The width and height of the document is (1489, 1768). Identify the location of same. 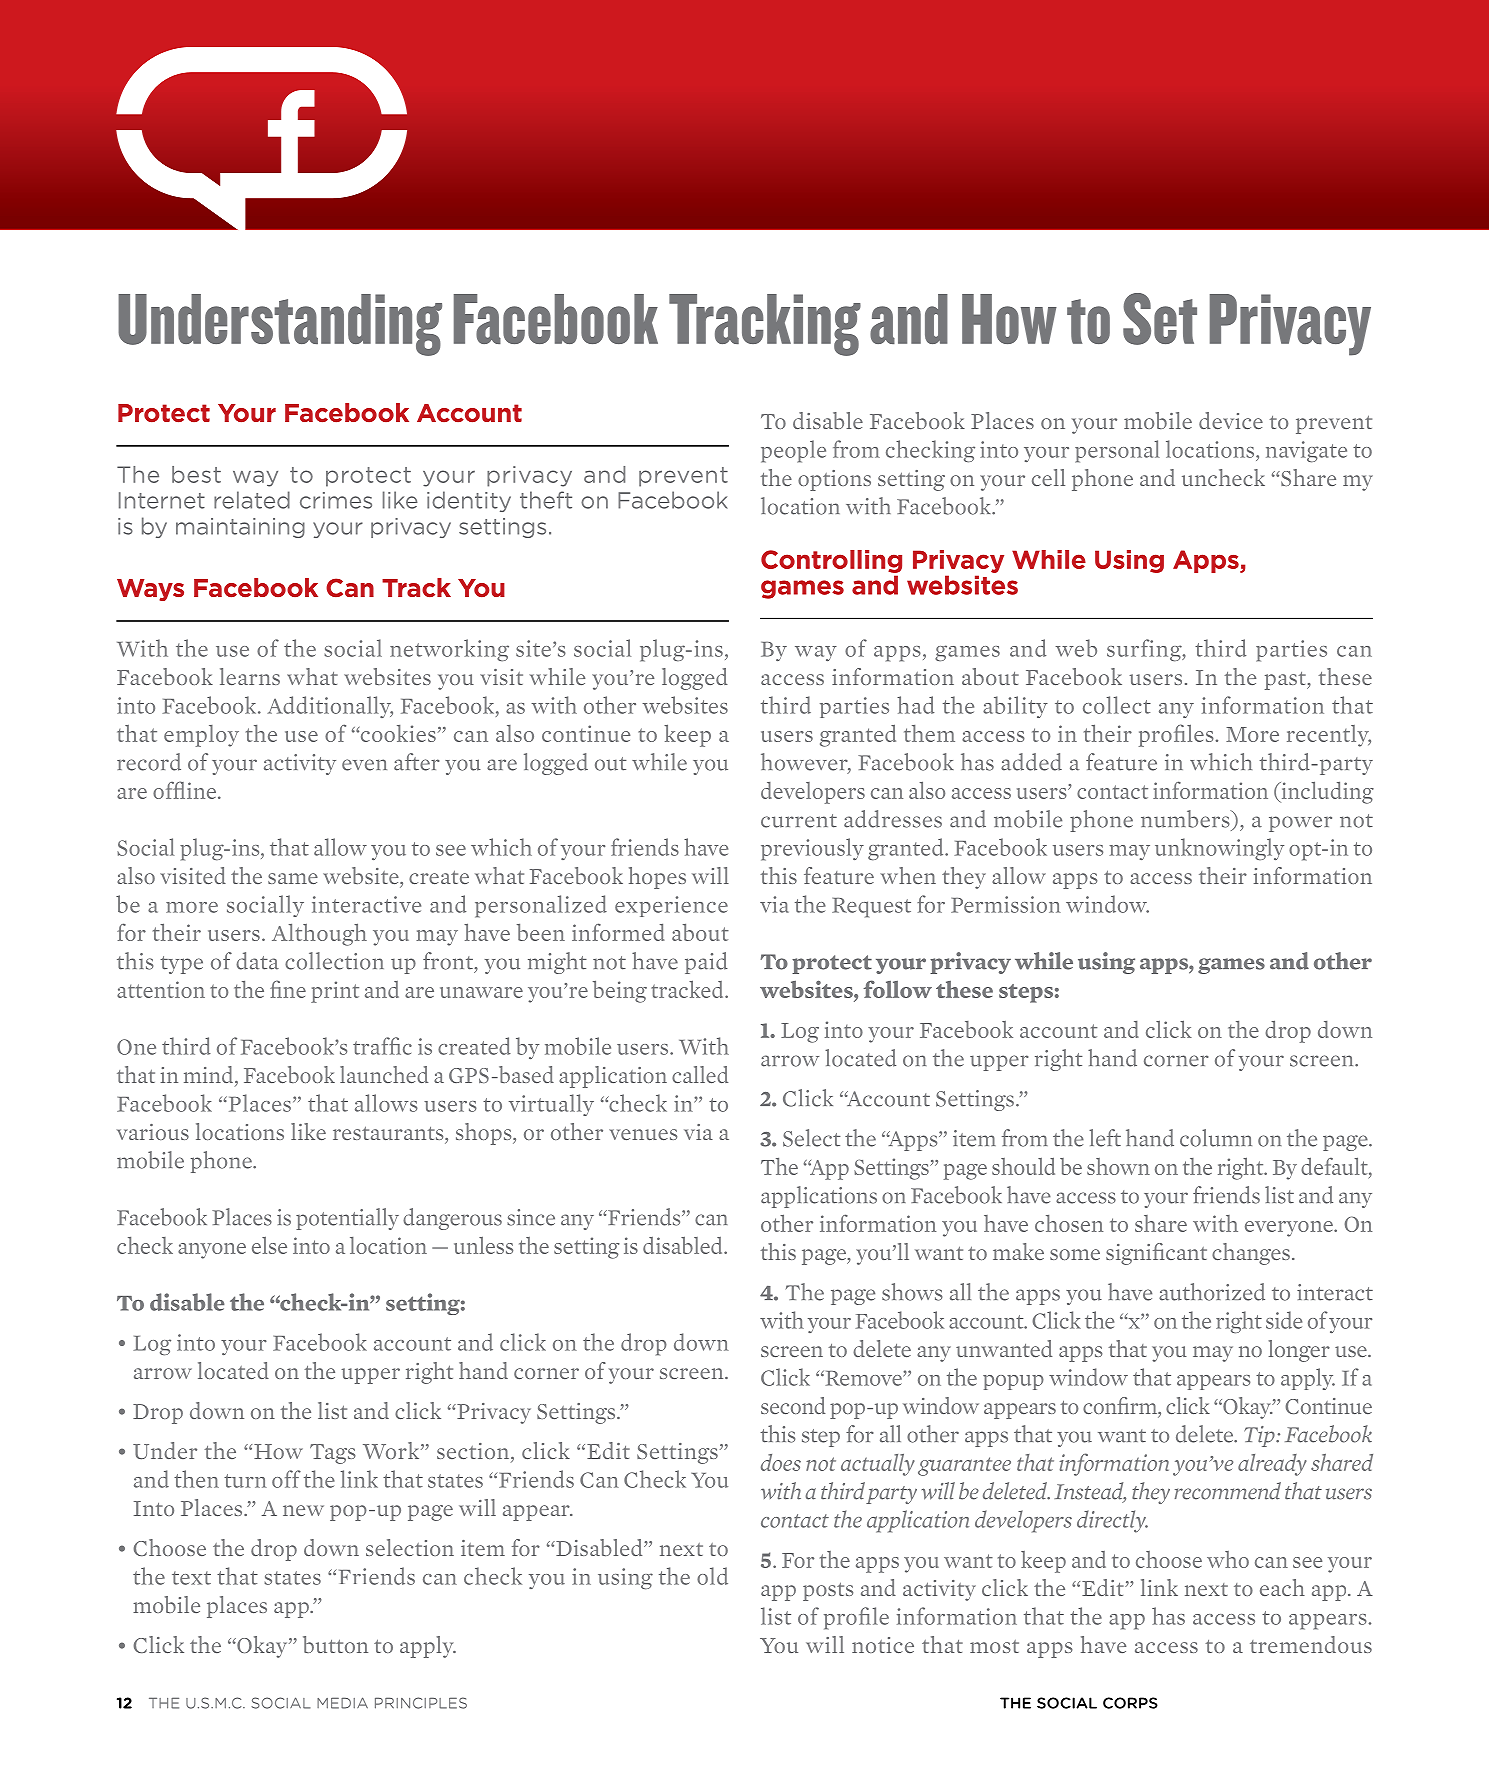
(293, 878).
